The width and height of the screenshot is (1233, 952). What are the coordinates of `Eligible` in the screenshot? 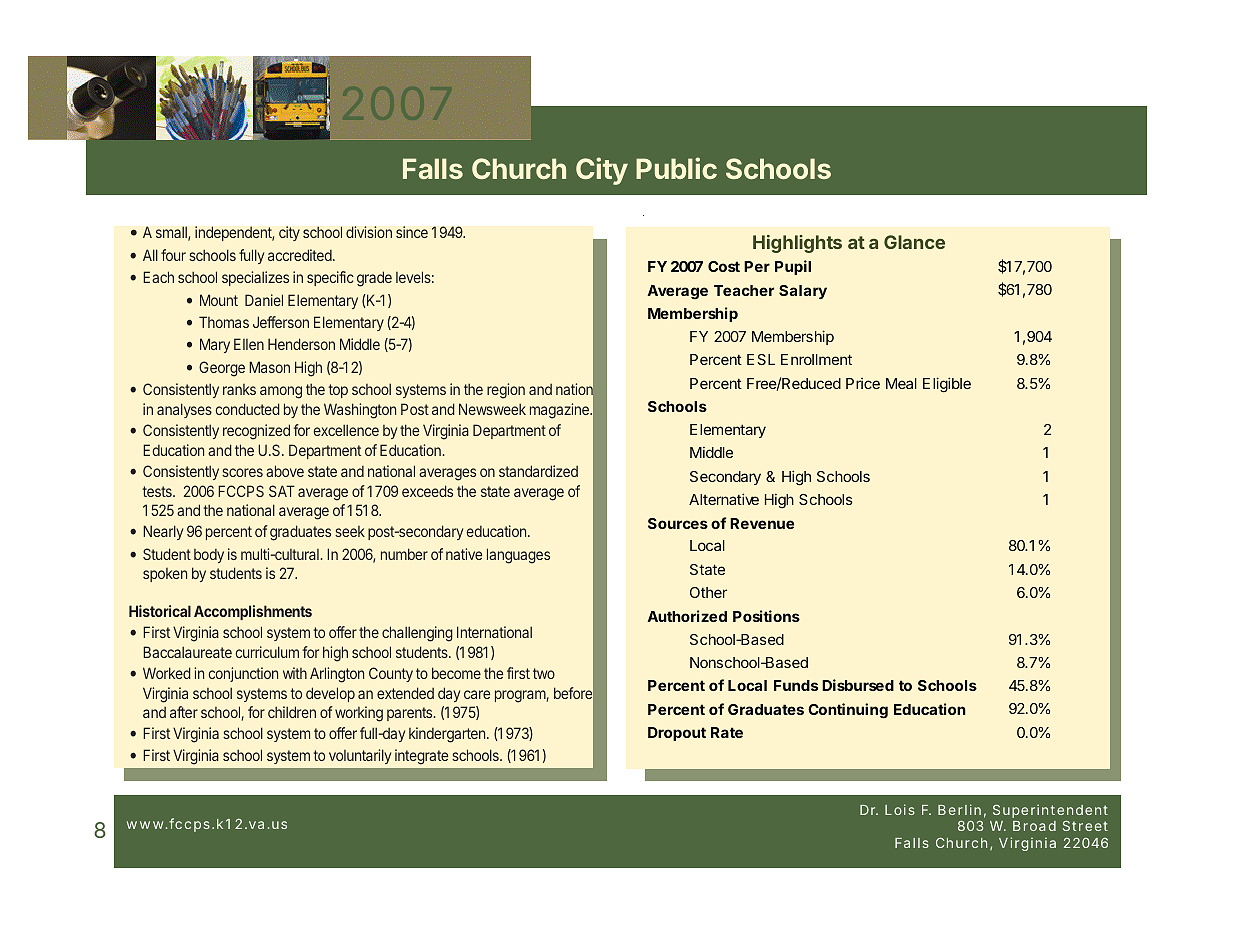 It's located at (947, 385).
